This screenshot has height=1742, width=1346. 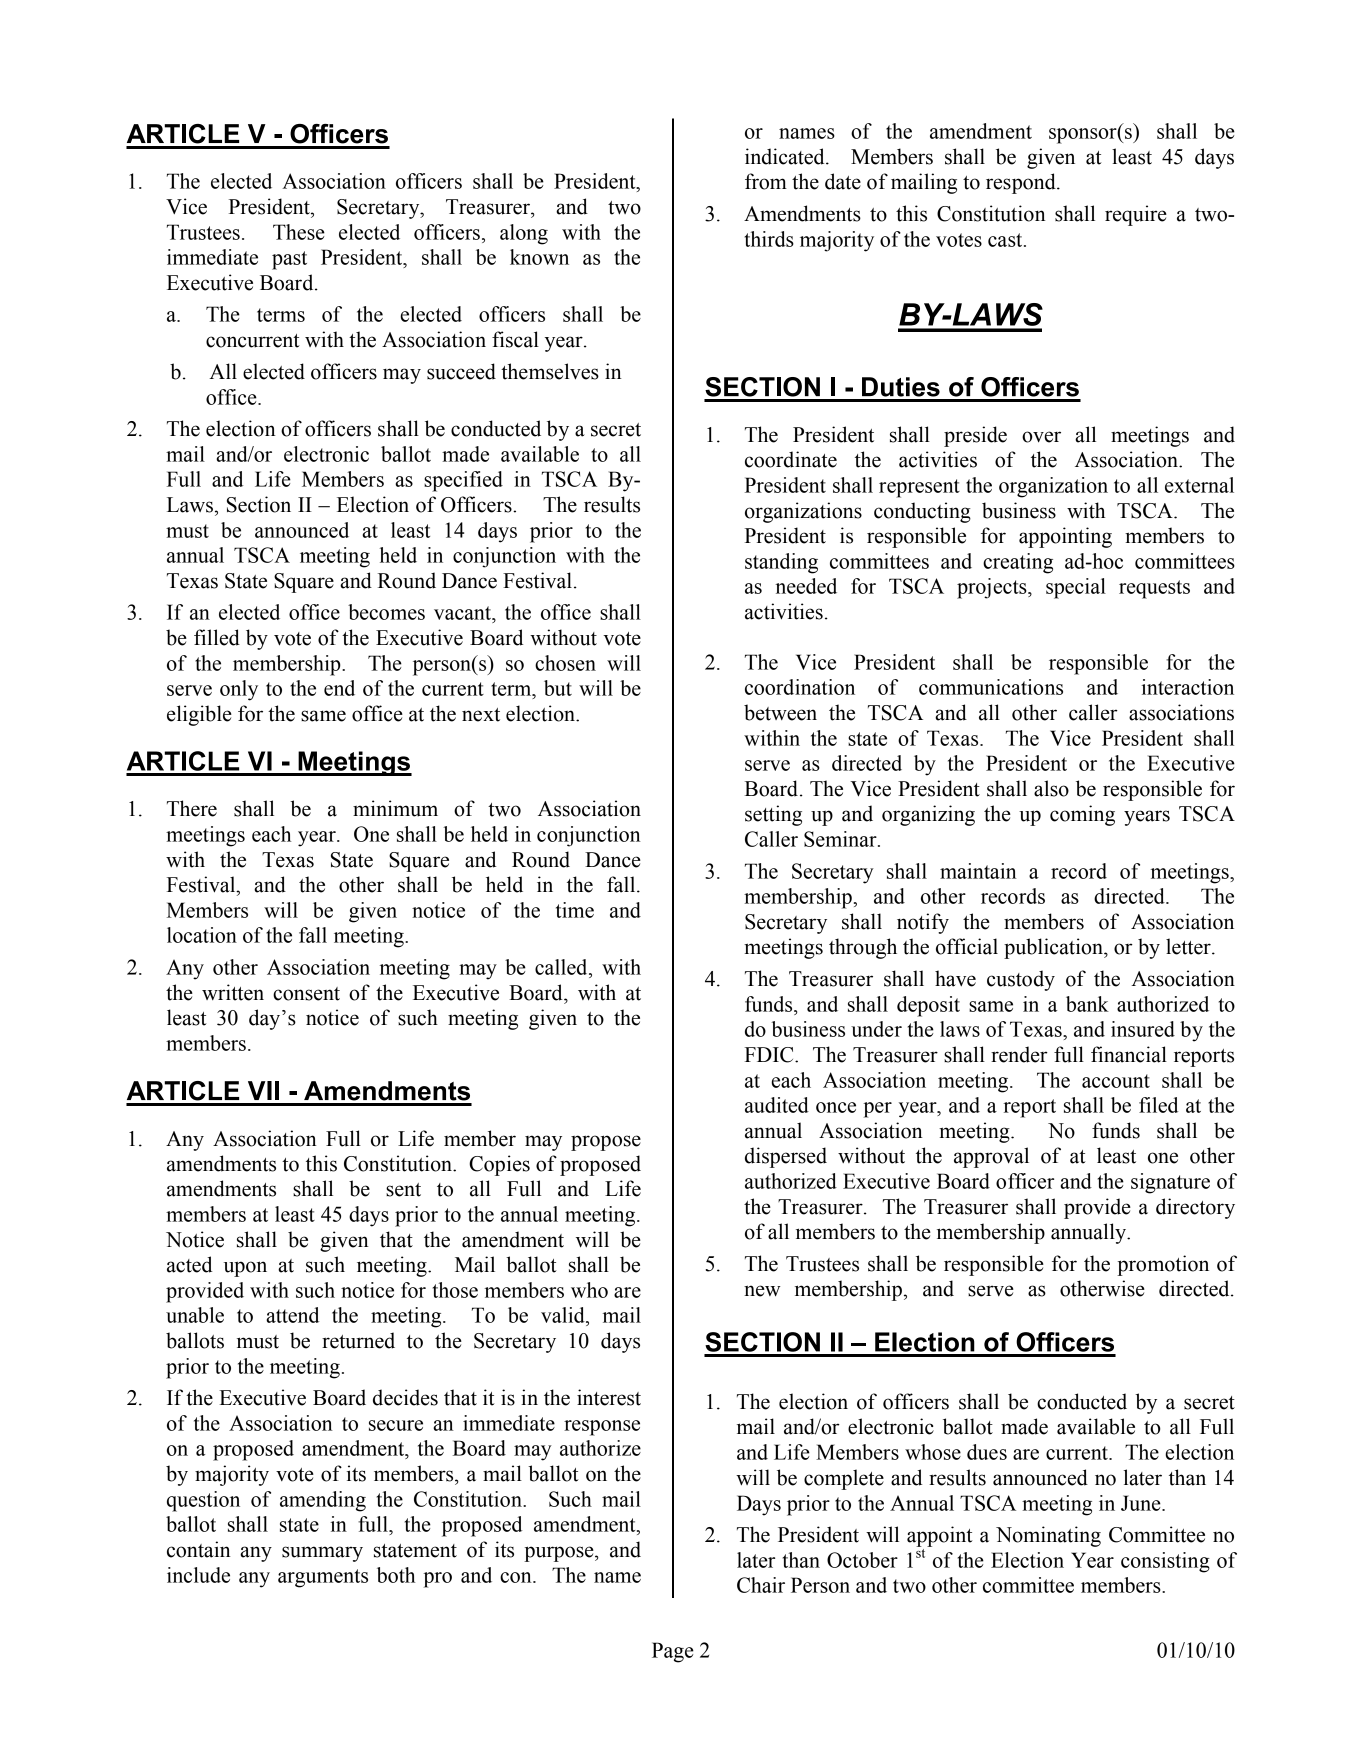 What do you see at coordinates (766, 181) in the screenshot?
I see `from` at bounding box center [766, 181].
